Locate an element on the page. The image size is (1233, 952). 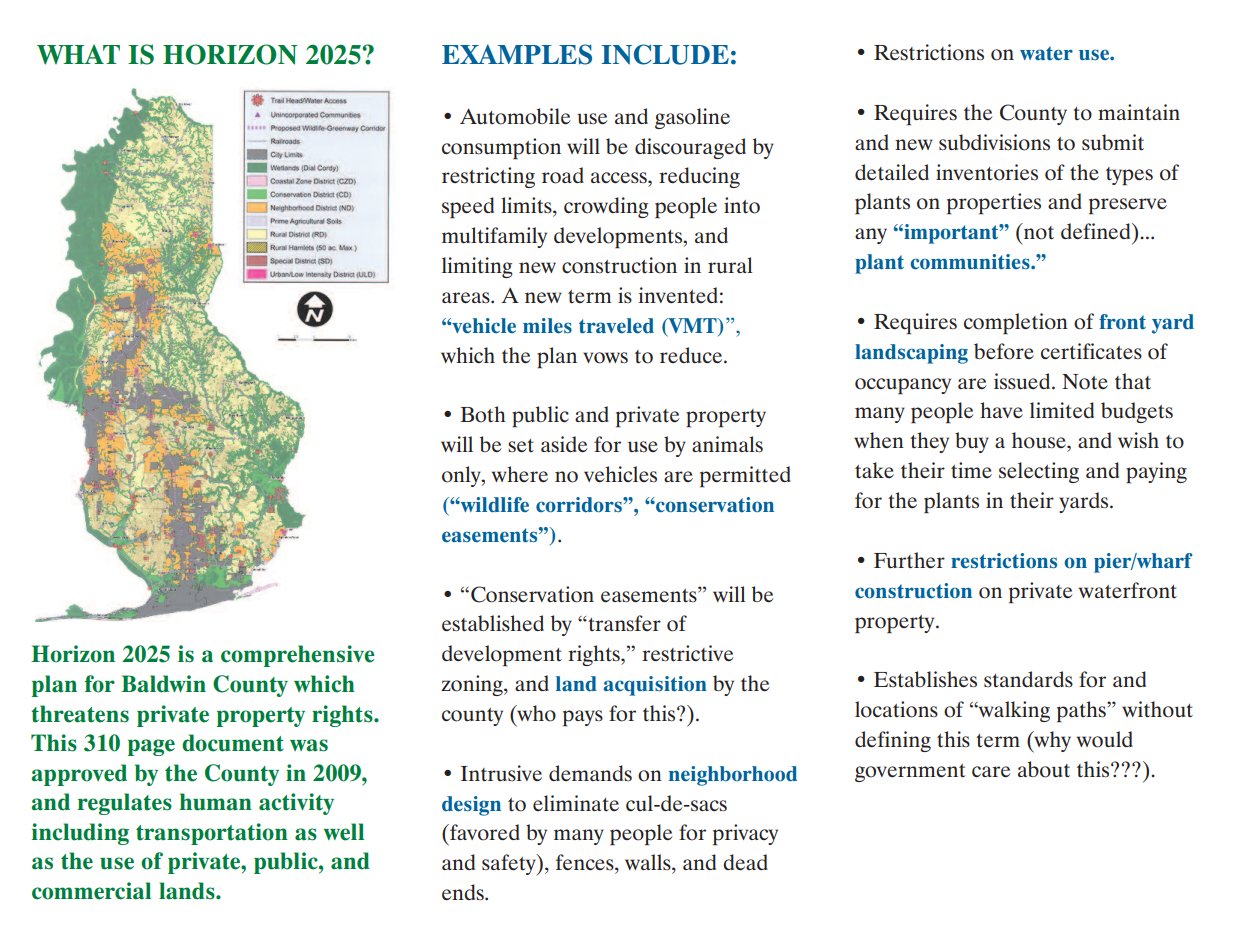
where is located at coordinates (520, 474).
